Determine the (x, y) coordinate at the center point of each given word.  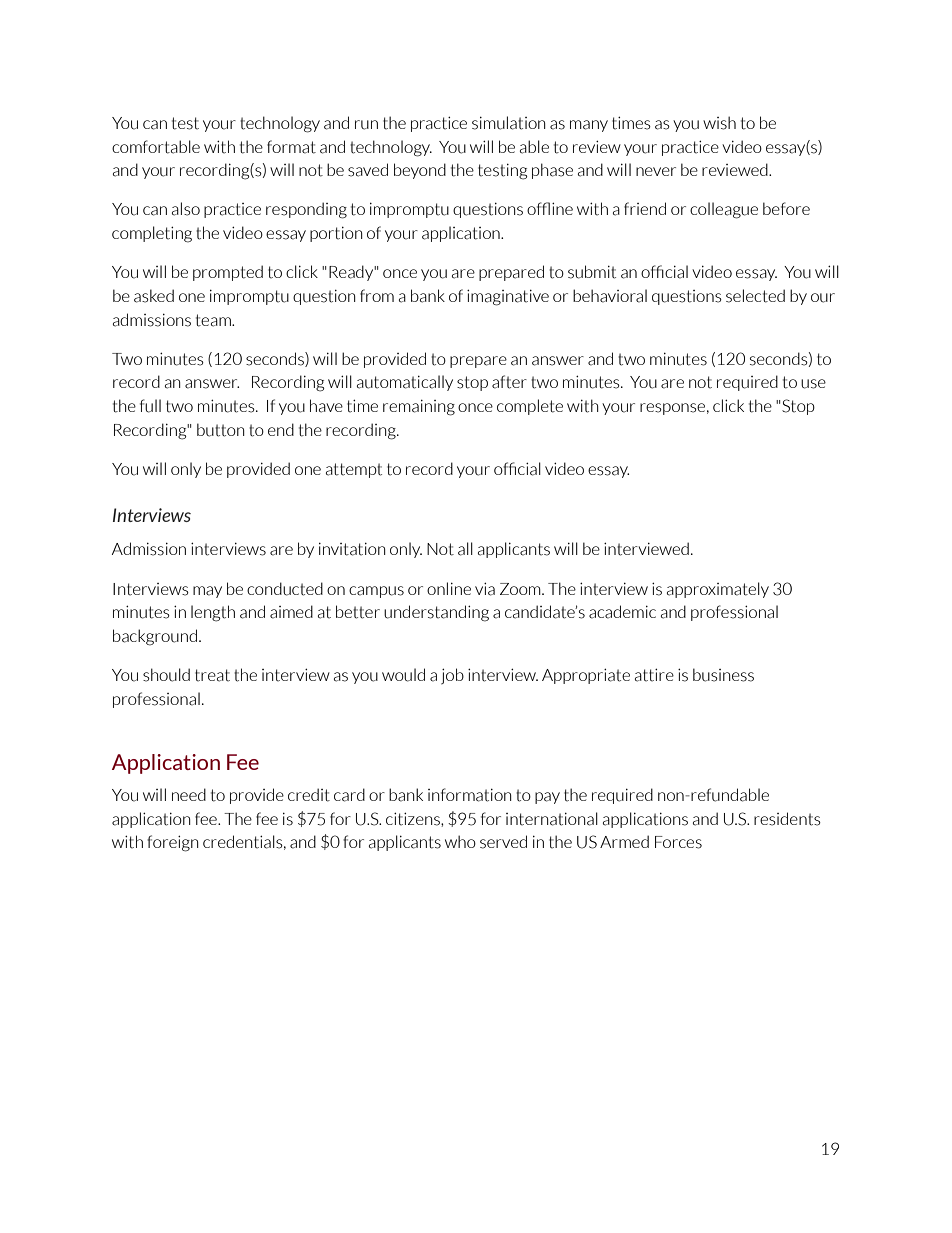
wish (719, 123)
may (207, 592)
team (214, 320)
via (485, 589)
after (509, 382)
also (186, 209)
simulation (509, 123)
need (189, 794)
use (813, 384)
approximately (718, 590)
